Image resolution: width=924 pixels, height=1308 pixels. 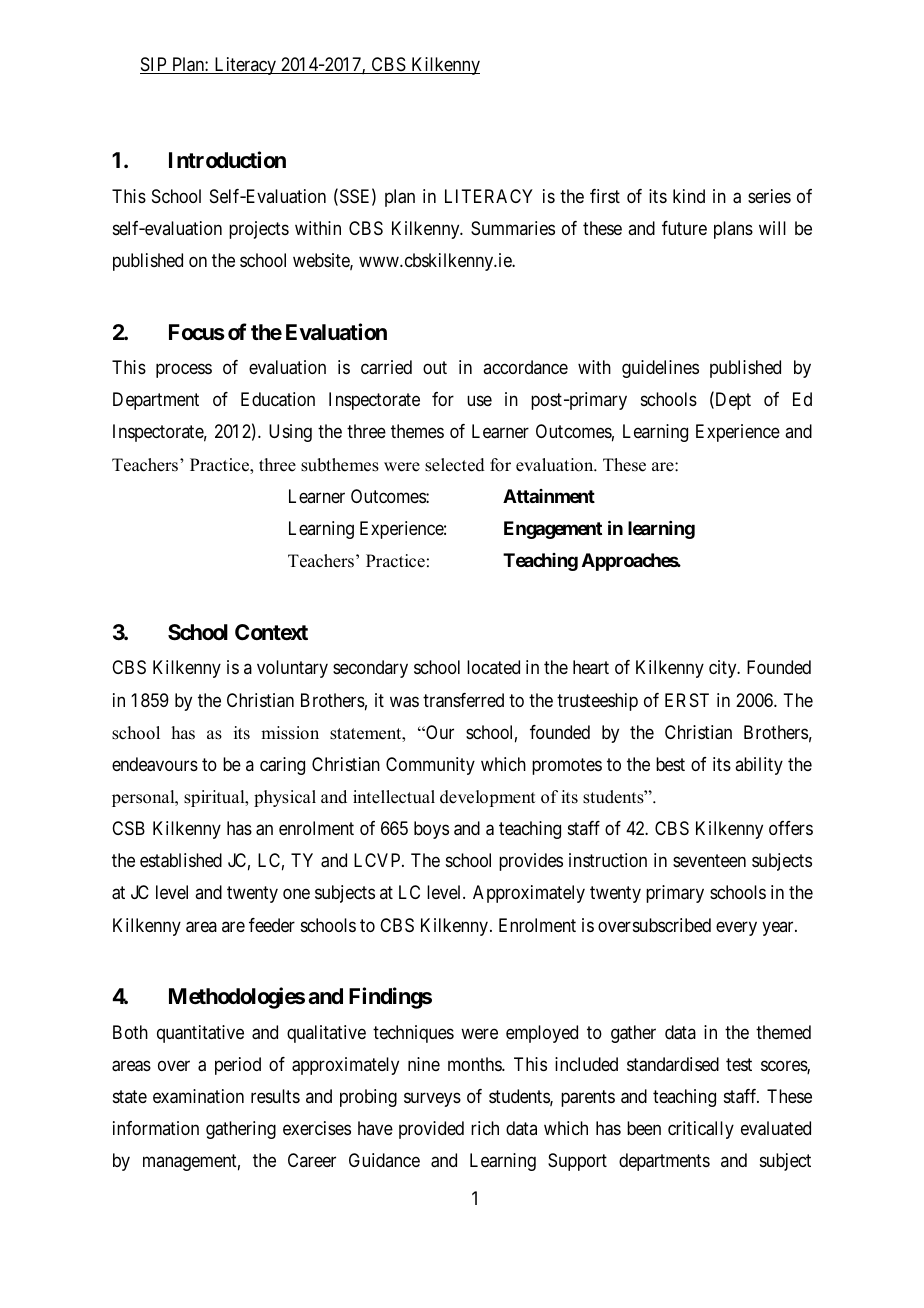 What do you see at coordinates (701, 1130) in the screenshot?
I see `critically` at bounding box center [701, 1130].
